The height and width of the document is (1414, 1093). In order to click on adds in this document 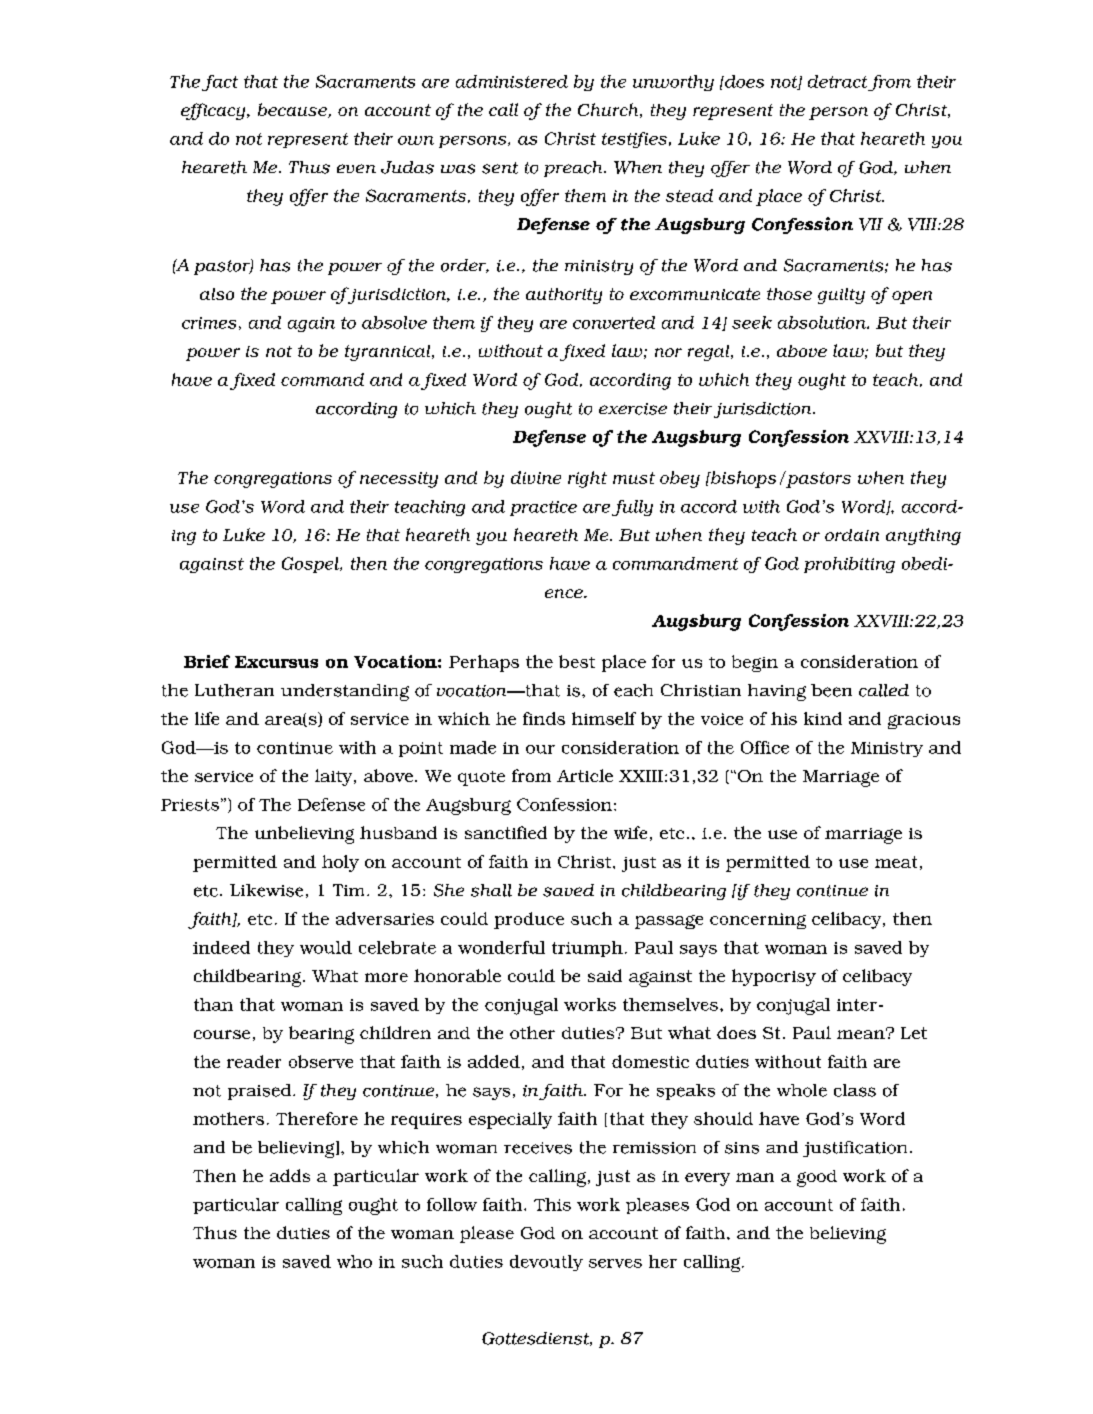, I will do `click(290, 1175)`.
